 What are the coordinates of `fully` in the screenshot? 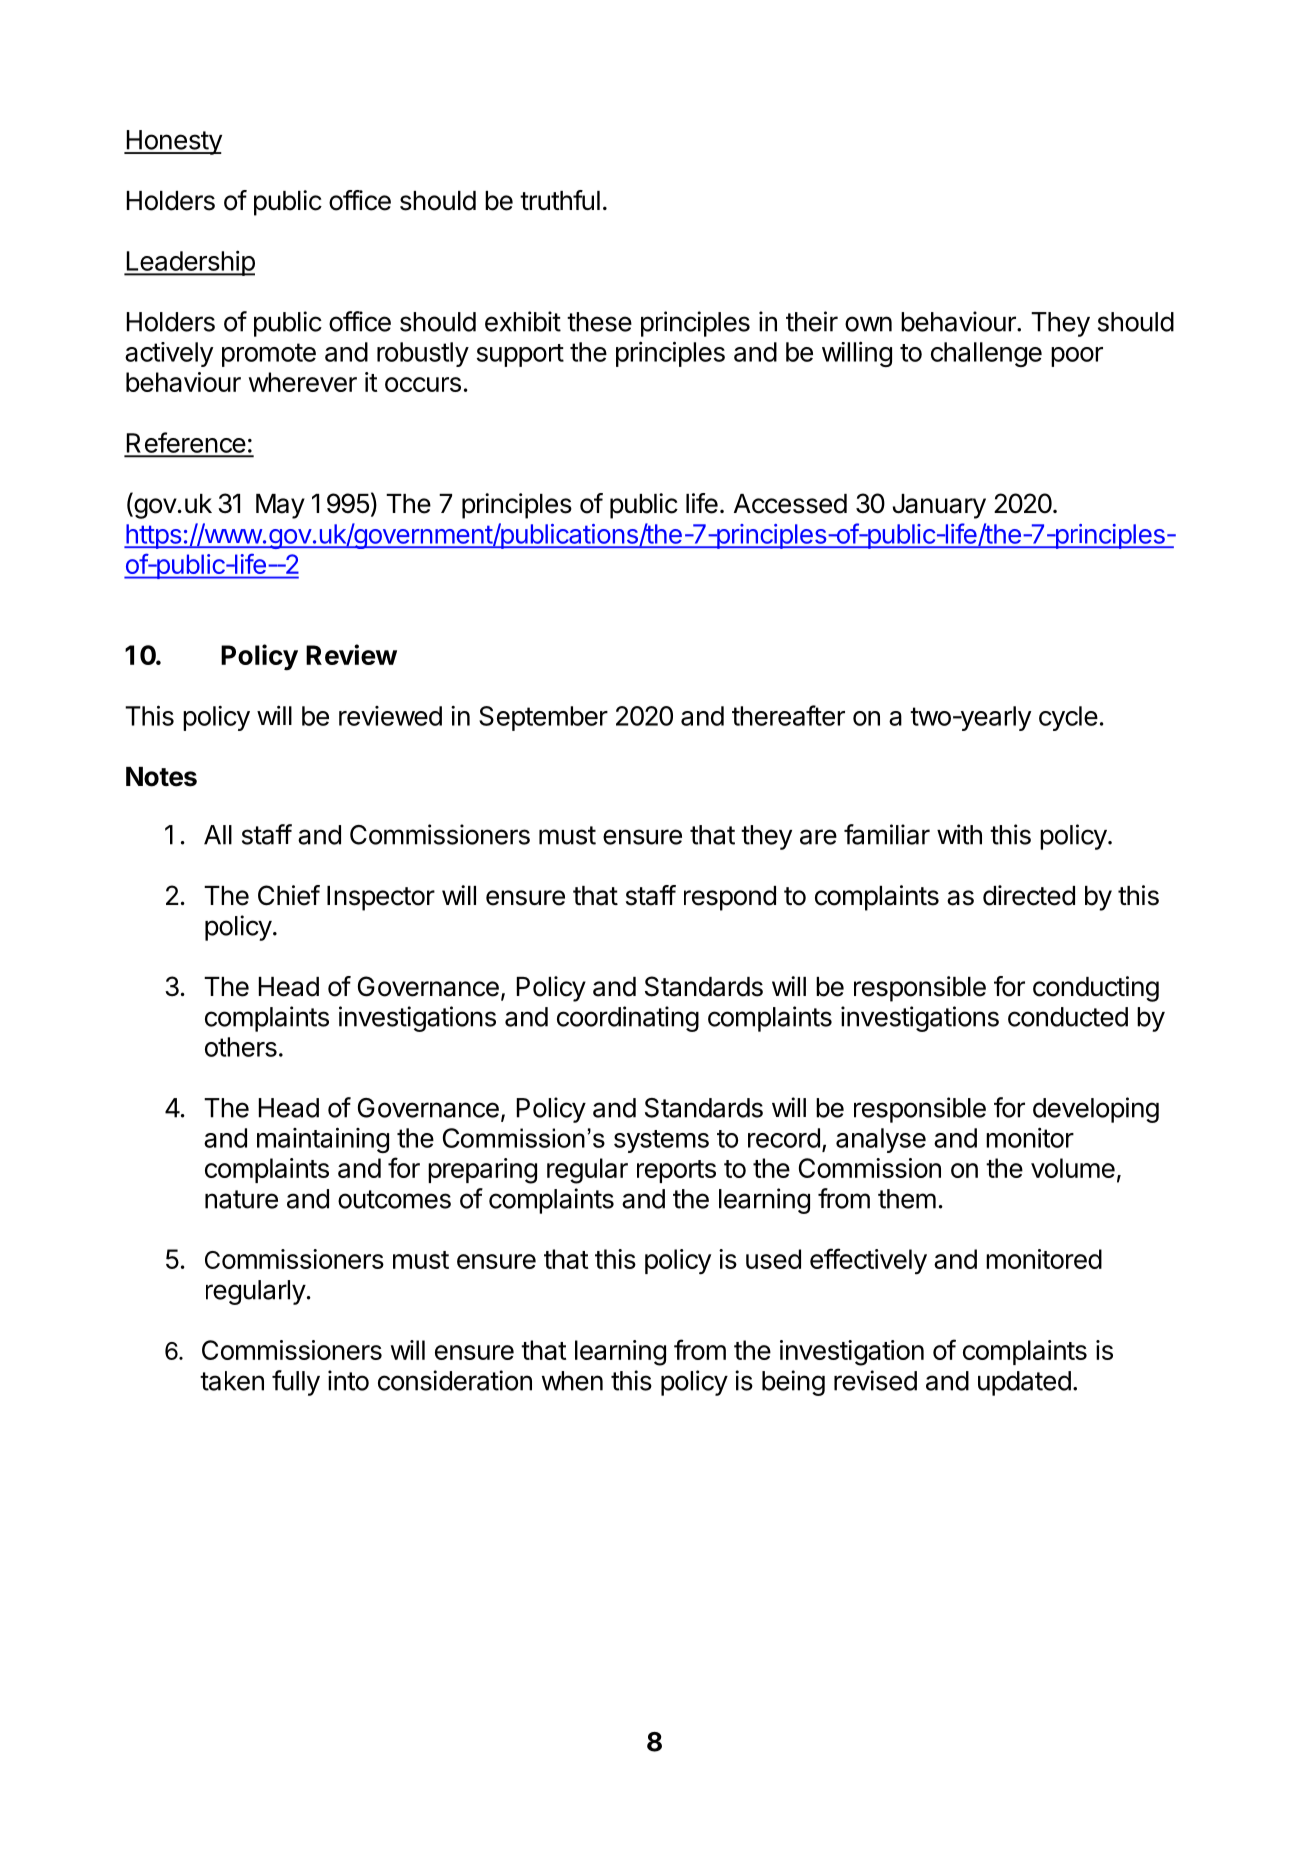 It's located at (296, 1383).
